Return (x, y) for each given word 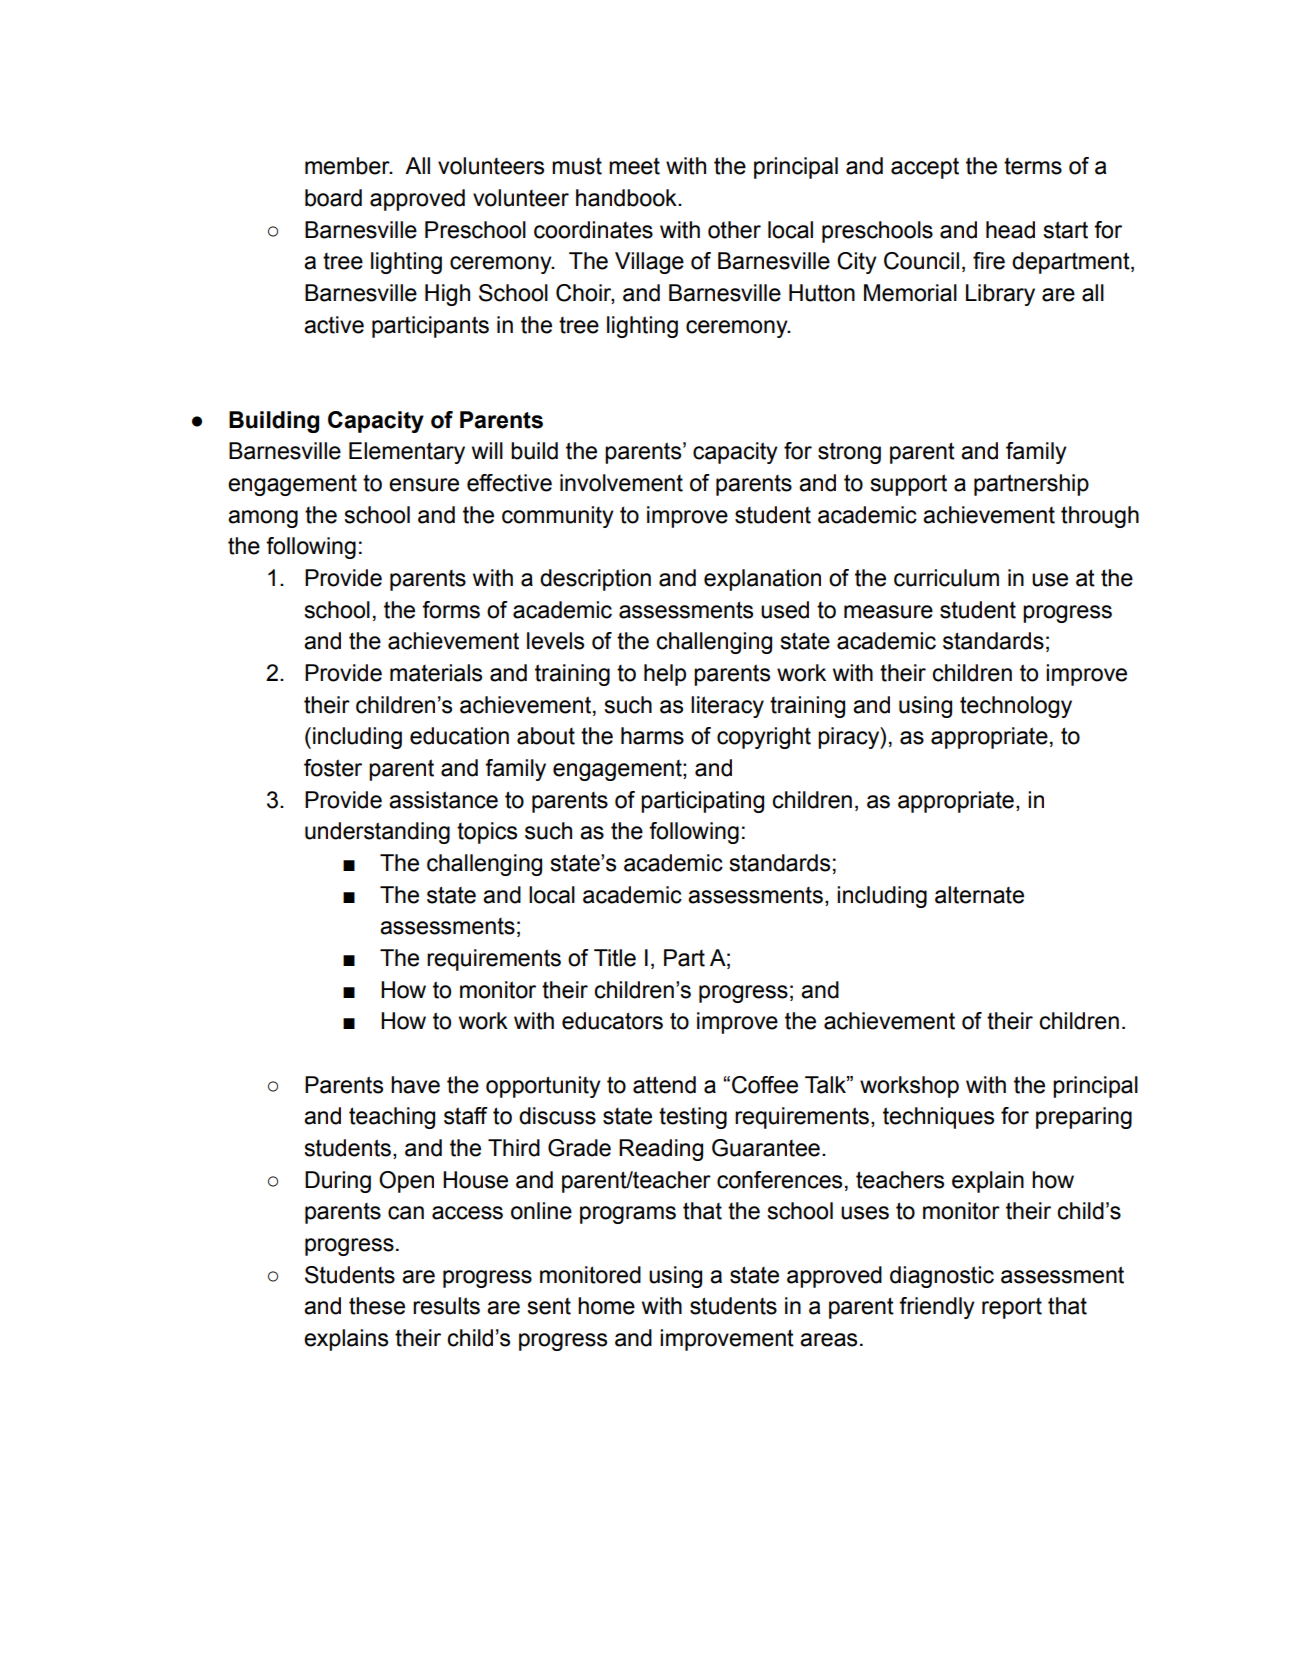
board (333, 198)
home (606, 1306)
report (1012, 1308)
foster (333, 768)
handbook (627, 198)
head (1010, 230)
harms (652, 736)
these (377, 1306)
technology (1016, 707)
